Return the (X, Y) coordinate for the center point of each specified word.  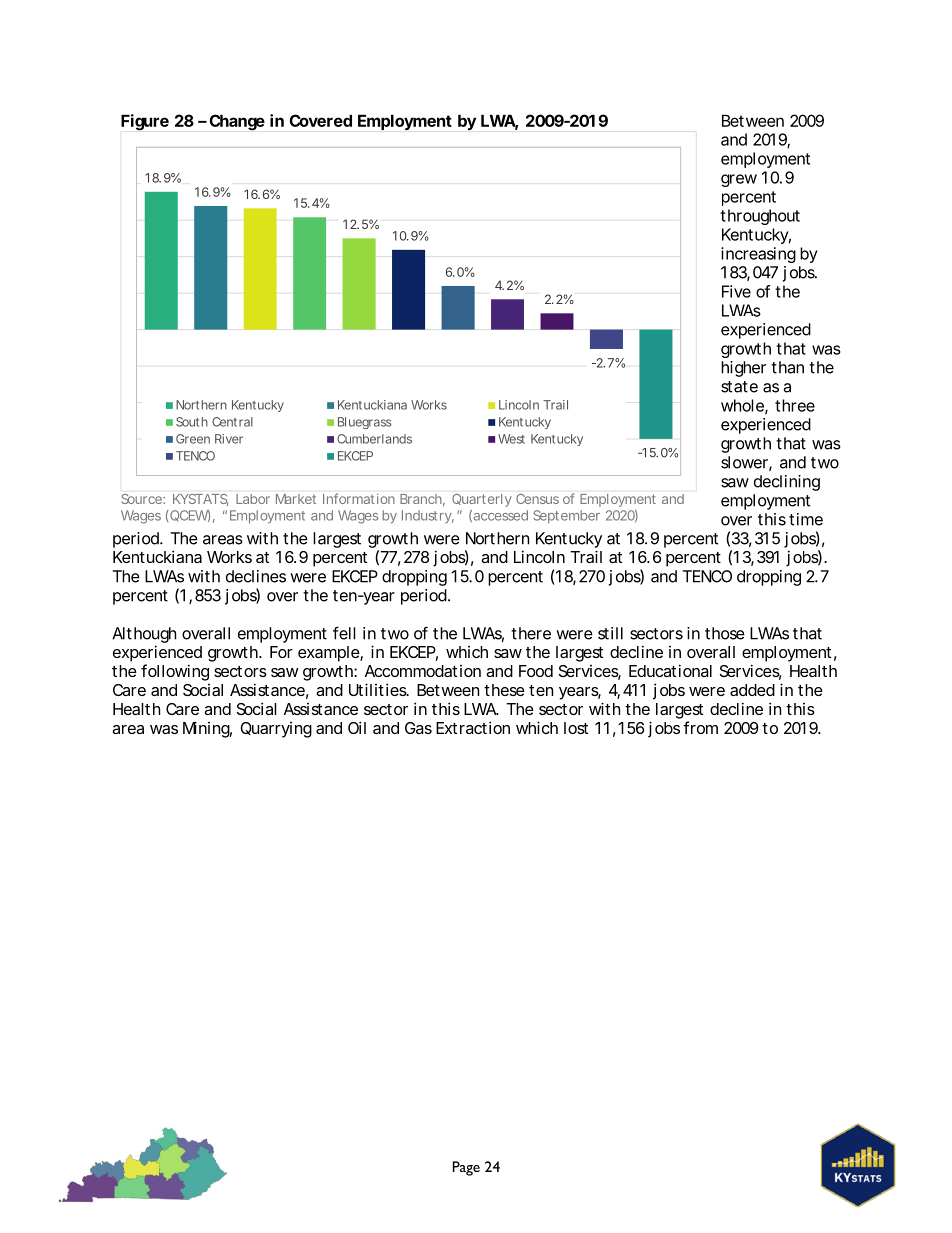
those (725, 633)
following (175, 672)
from (700, 727)
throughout (760, 217)
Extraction (473, 727)
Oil (357, 727)
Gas (418, 728)
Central (232, 422)
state (739, 387)
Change (237, 122)
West (511, 439)
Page (466, 1168)
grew (739, 180)
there (531, 633)
